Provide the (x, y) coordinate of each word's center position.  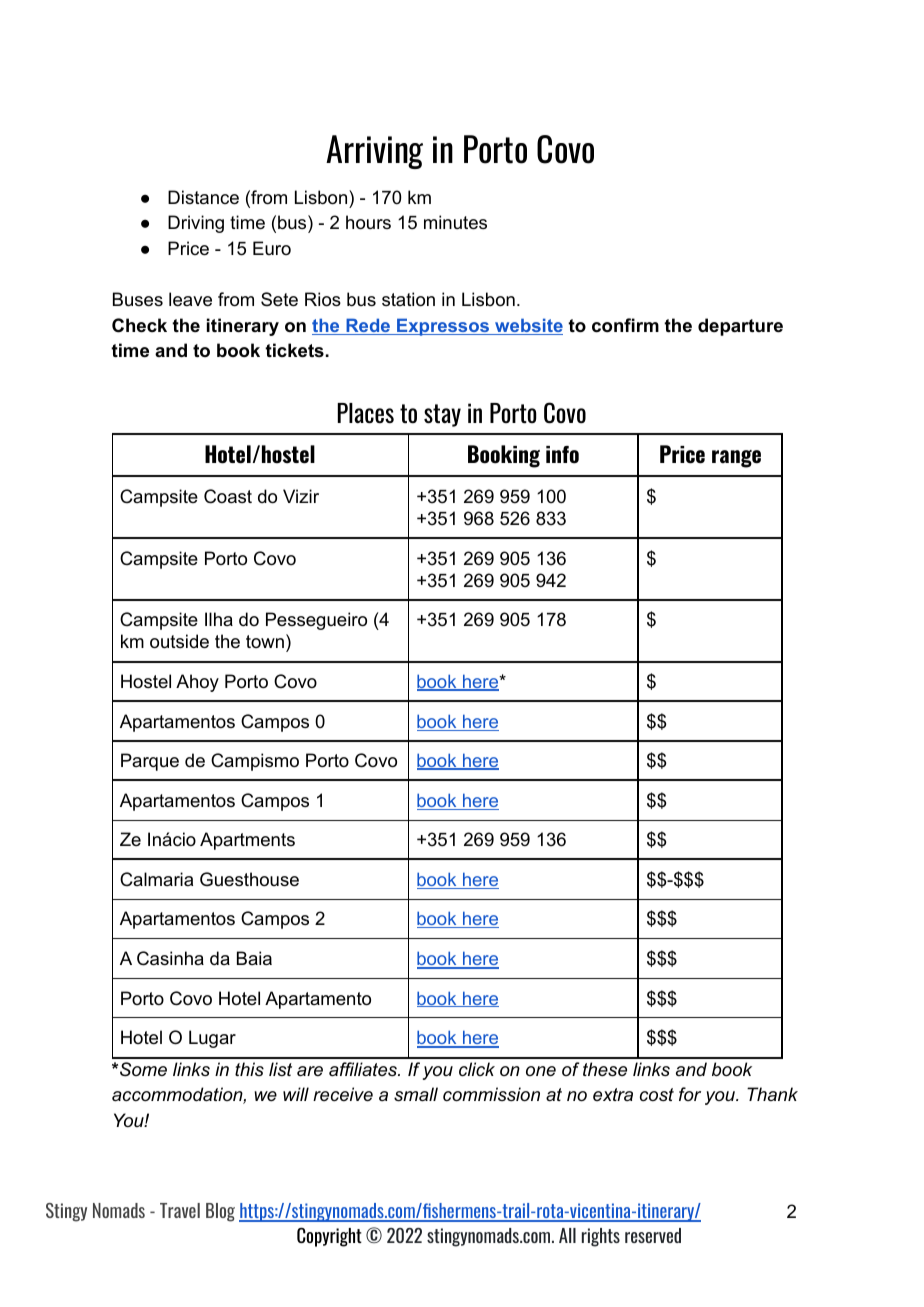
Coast (228, 496)
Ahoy (197, 683)
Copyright (329, 1237)
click (477, 1069)
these (605, 1069)
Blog (220, 1212)
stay (442, 415)
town (265, 641)
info (562, 455)
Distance (203, 197)
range (736, 459)
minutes (455, 222)
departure (740, 327)
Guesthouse (249, 879)
